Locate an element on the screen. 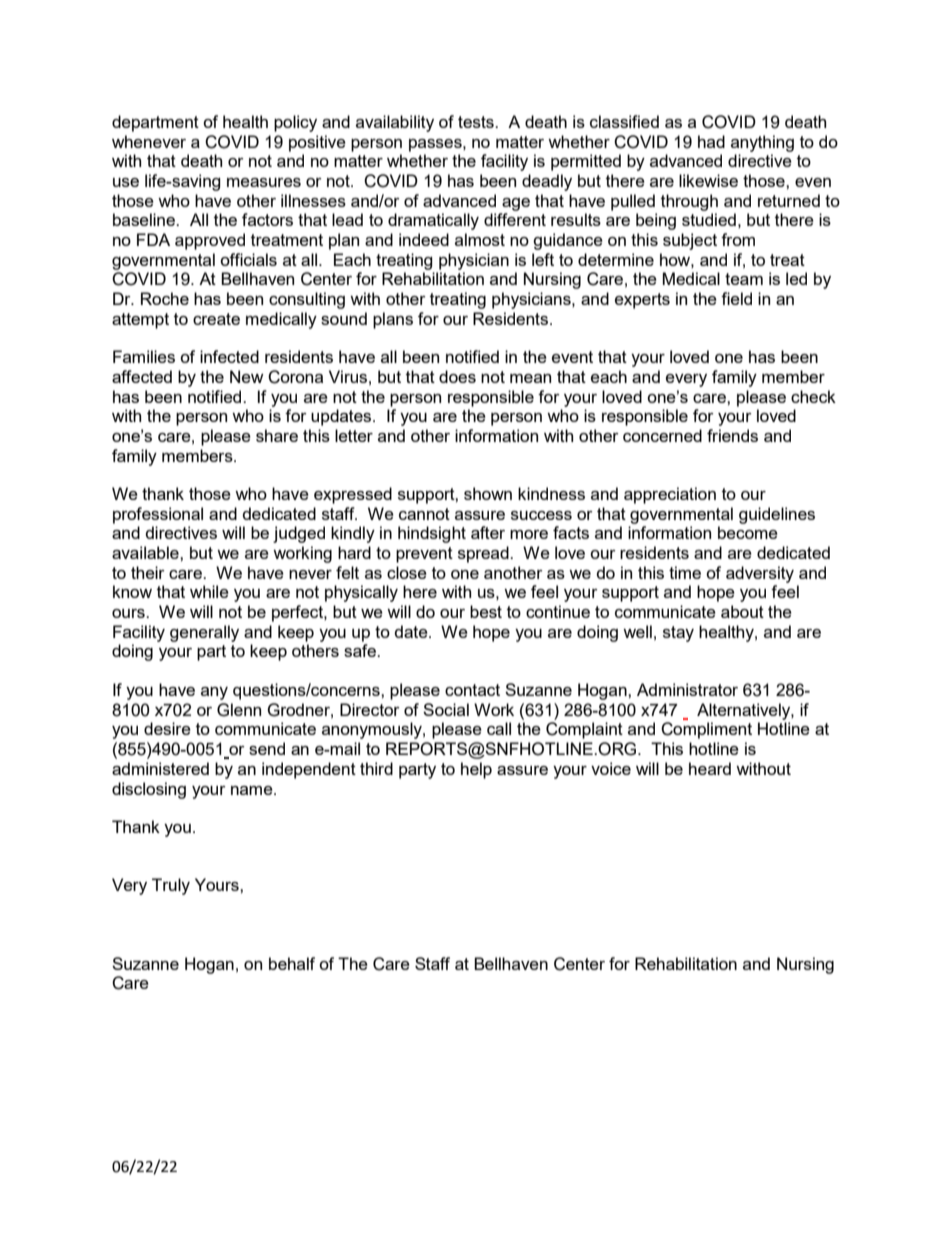 Image resolution: width=952 pixels, height=1233 pixels. had is located at coordinates (711, 141).
